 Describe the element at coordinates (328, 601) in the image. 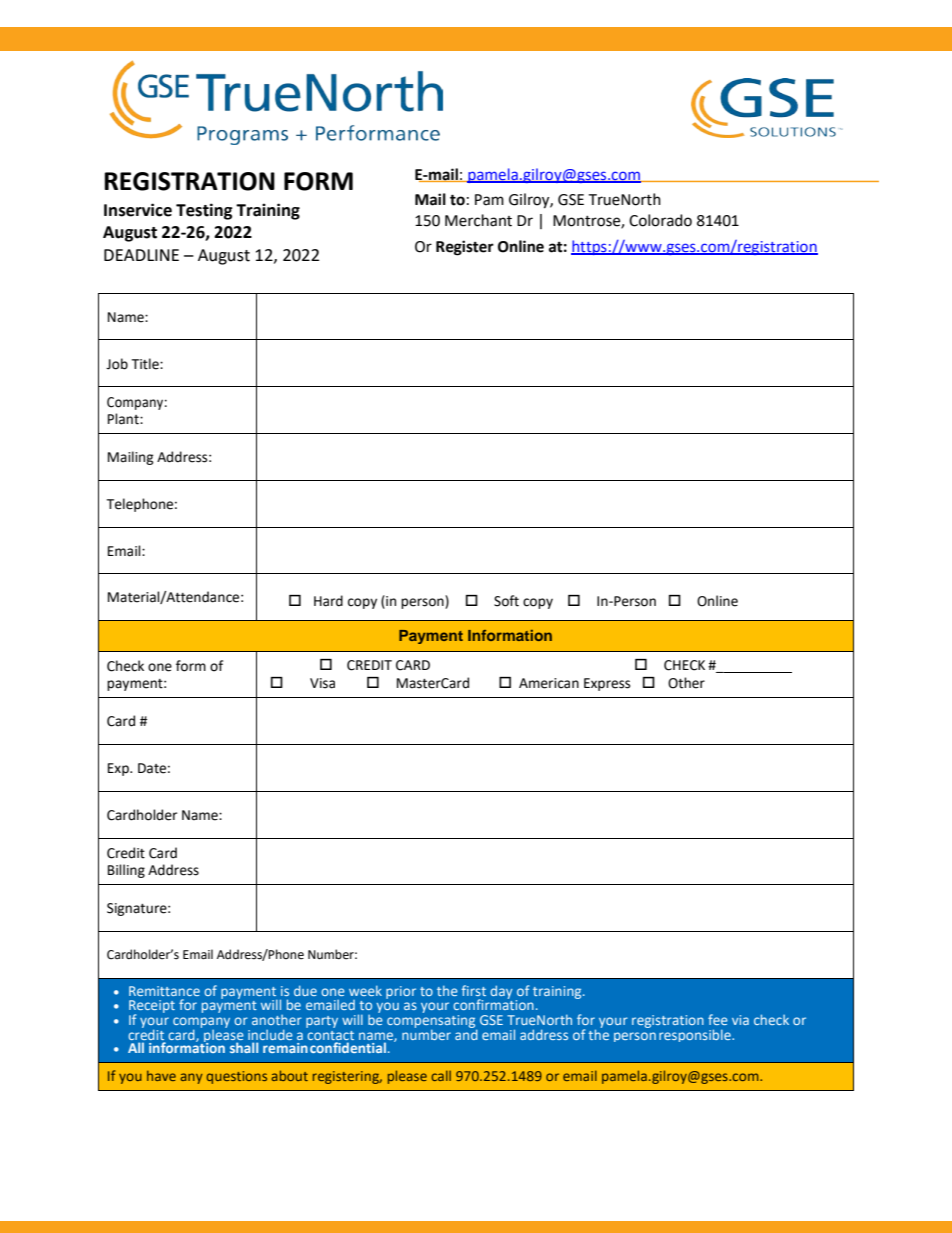

I see `Hard` at that location.
